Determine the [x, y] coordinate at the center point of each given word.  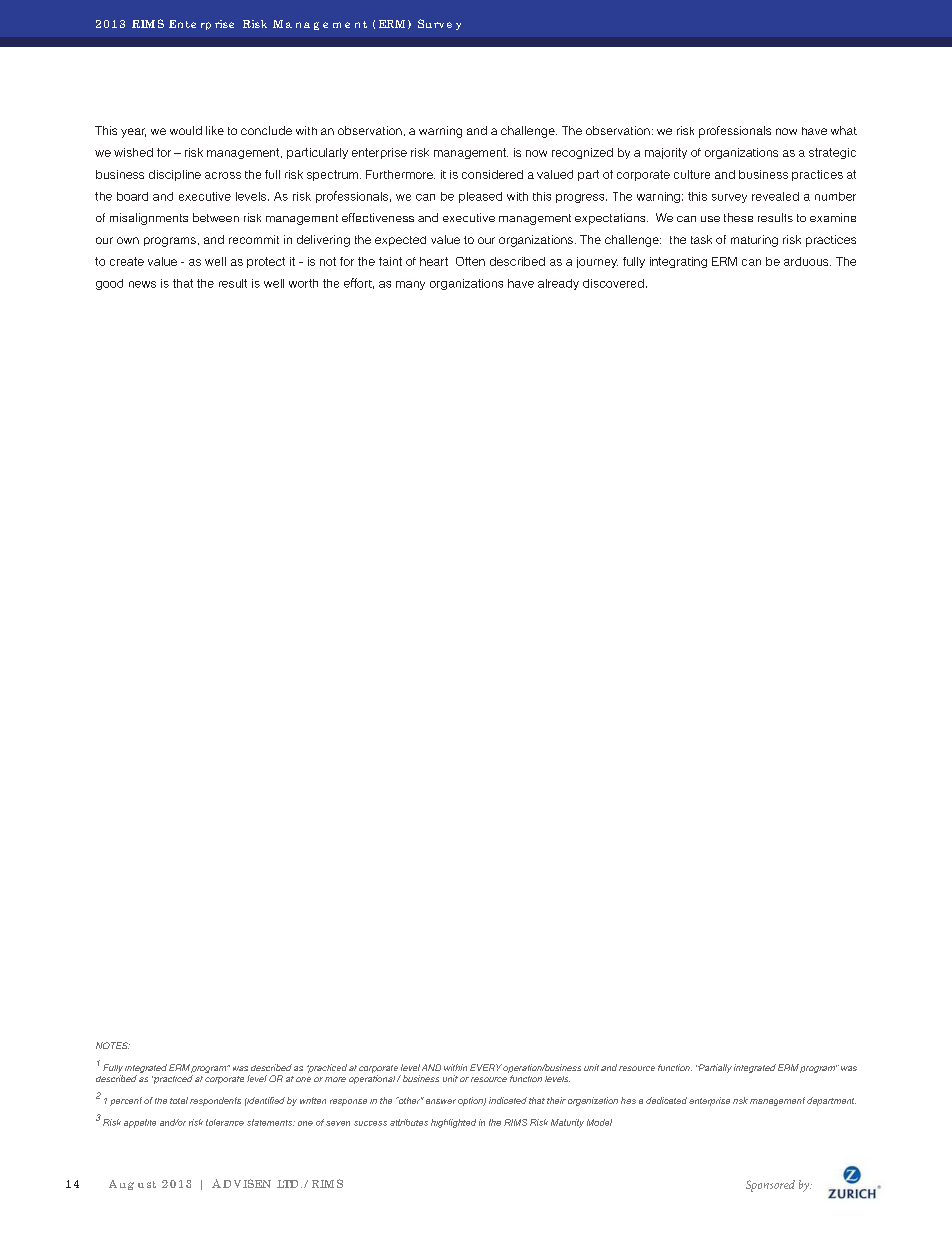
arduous [807, 261]
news [142, 284]
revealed [775, 196]
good [109, 284]
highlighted [453, 1123]
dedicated [666, 1100]
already [558, 284]
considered [492, 174]
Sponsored [770, 1186]
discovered [613, 283]
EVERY [486, 1067]
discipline [175, 175]
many [410, 285]
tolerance [225, 1122]
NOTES [113, 1045]
